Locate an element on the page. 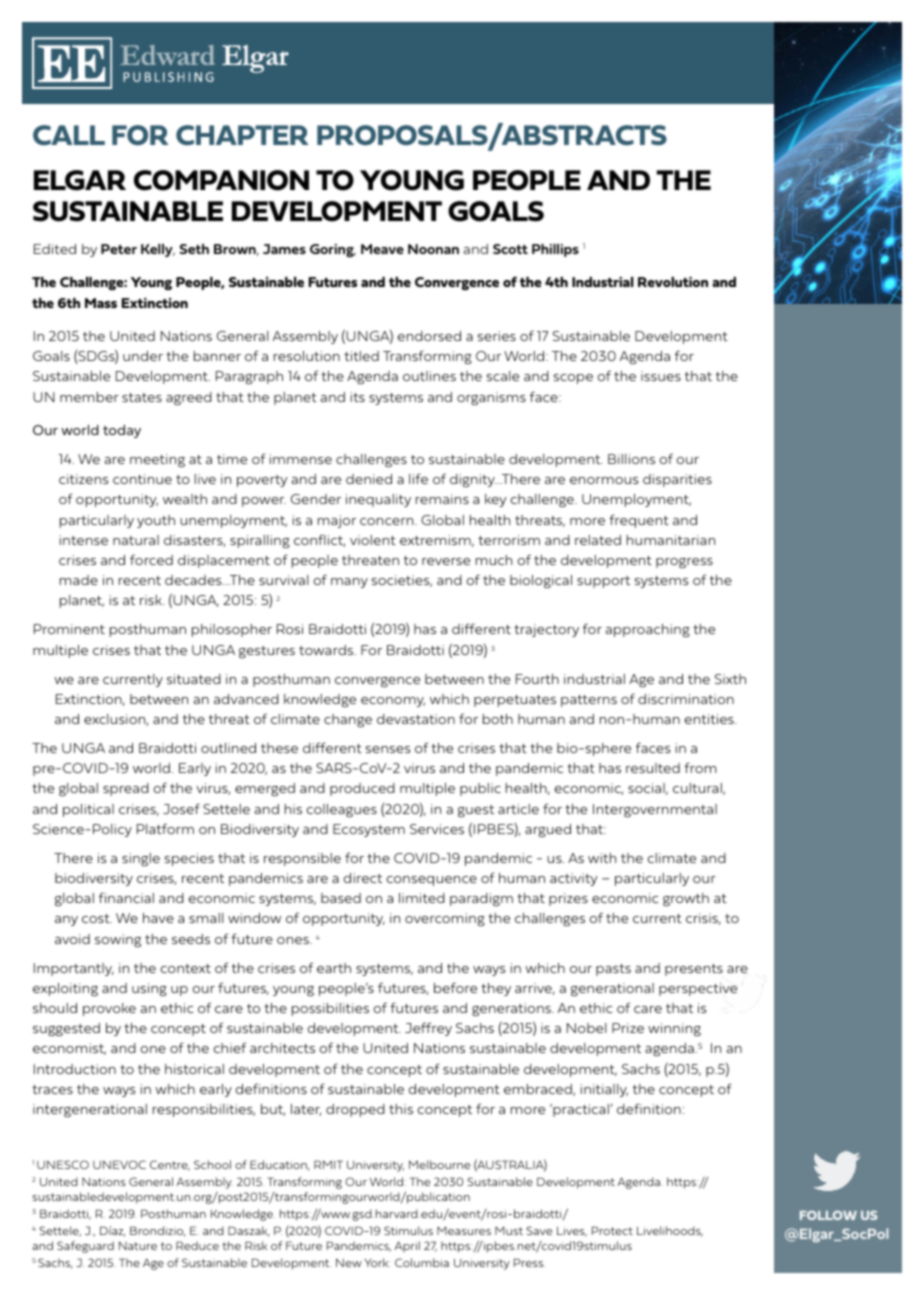  Noonan is located at coordinates (433, 249).
